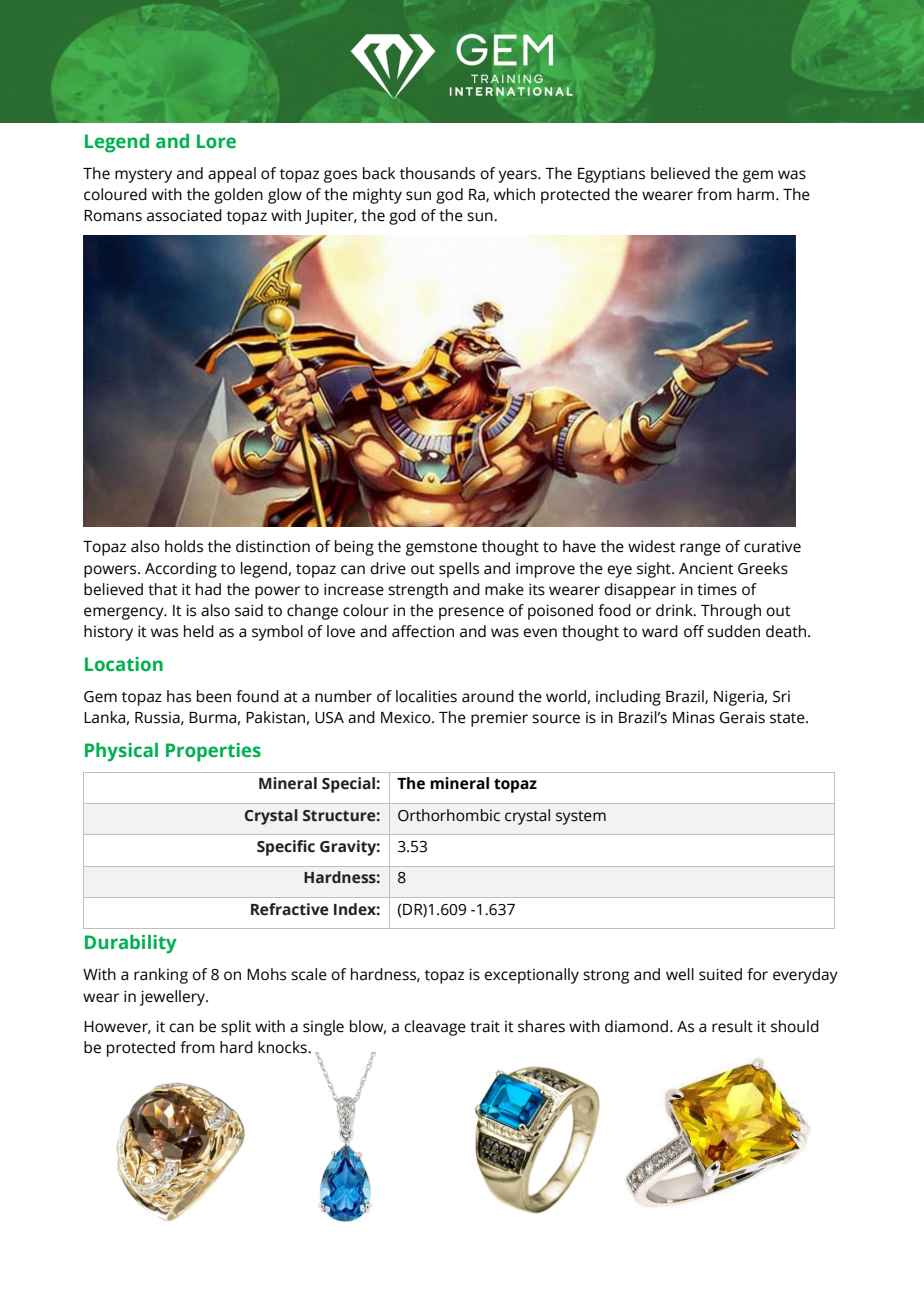  What do you see at coordinates (757, 194) in the screenshot?
I see `harm` at bounding box center [757, 194].
